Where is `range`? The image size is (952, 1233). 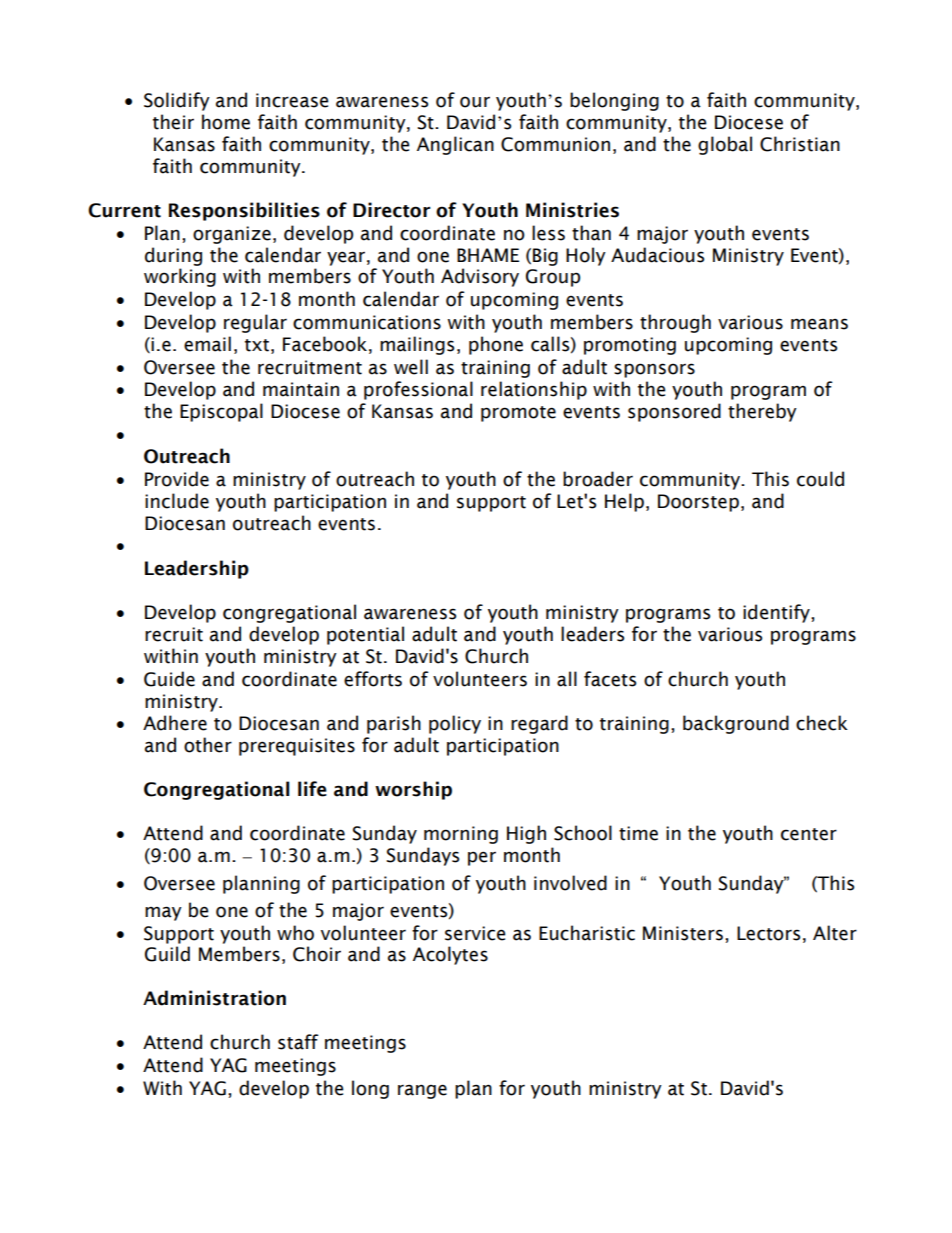
range is located at coordinates (422, 1091).
